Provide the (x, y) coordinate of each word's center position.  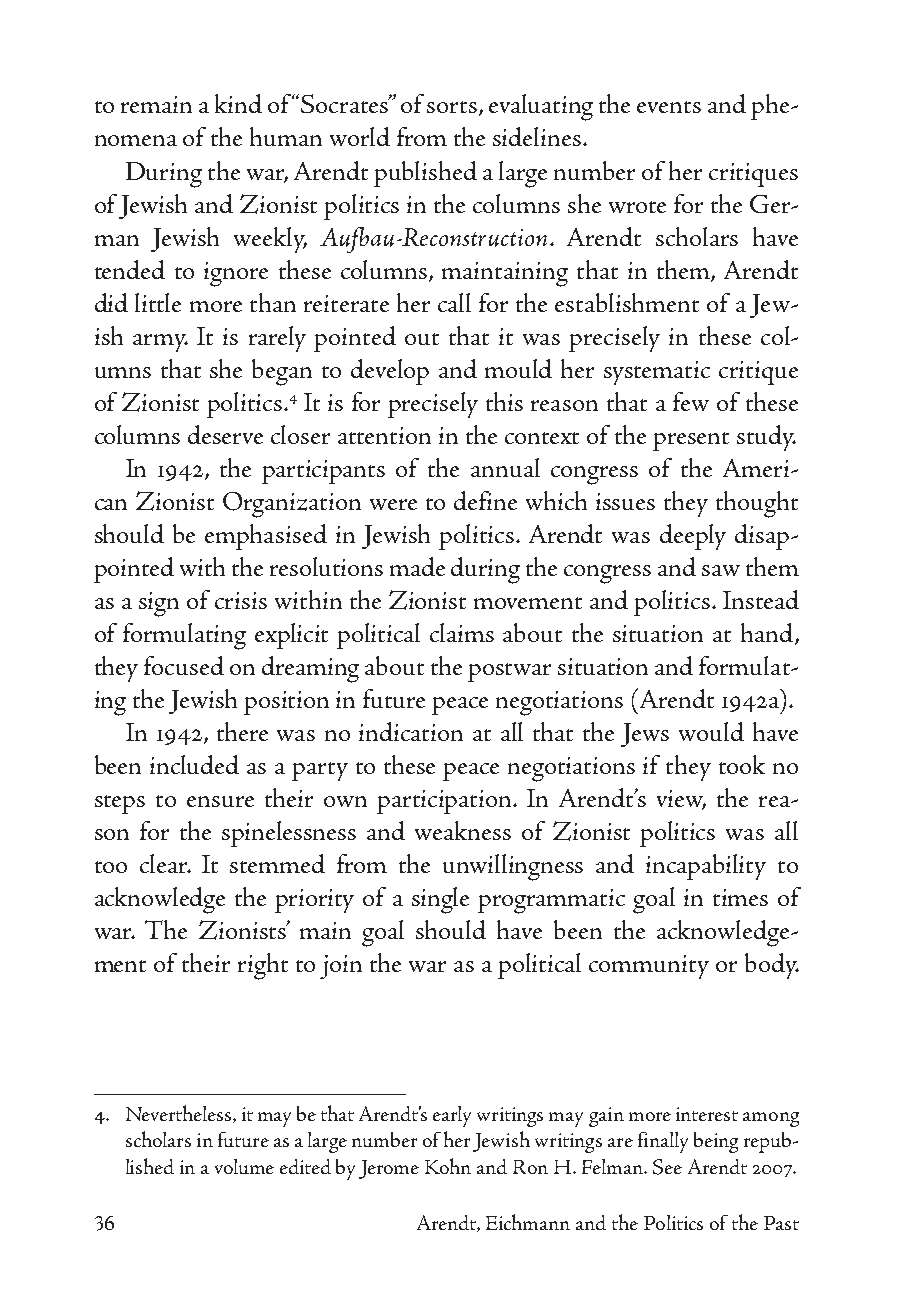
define (485, 500)
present (691, 441)
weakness (463, 830)
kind (238, 103)
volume (244, 1166)
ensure (220, 801)
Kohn (448, 1166)
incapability (706, 867)
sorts (452, 107)
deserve (225, 434)
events (669, 107)
